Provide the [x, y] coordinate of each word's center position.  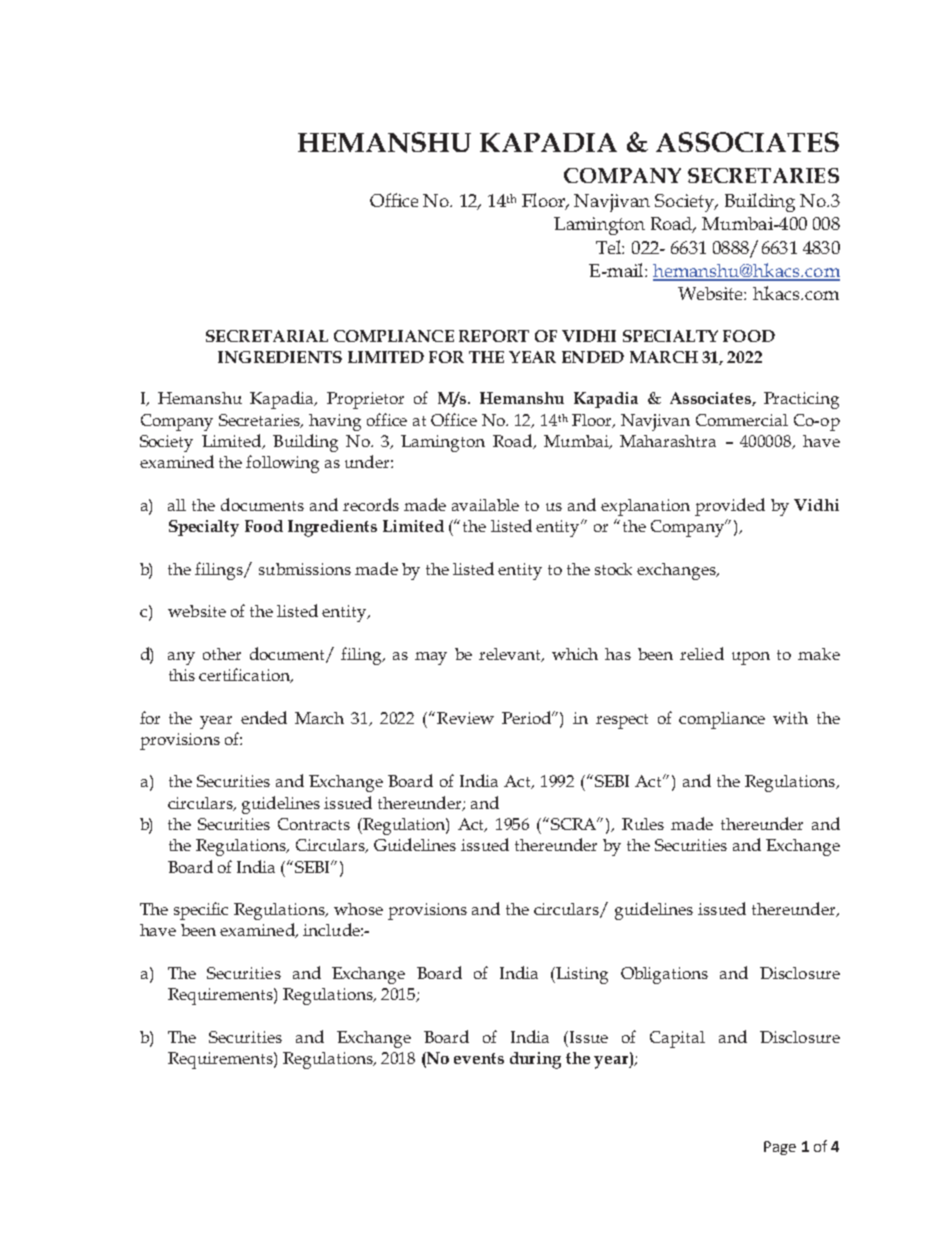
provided [730, 507]
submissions [305, 569]
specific [201, 911]
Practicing [801, 400]
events [479, 1058]
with [790, 718]
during [535, 1060]
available [485, 505]
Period [528, 717]
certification [245, 675]
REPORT [494, 336]
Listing [582, 975]
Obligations [664, 975]
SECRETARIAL [267, 336]
